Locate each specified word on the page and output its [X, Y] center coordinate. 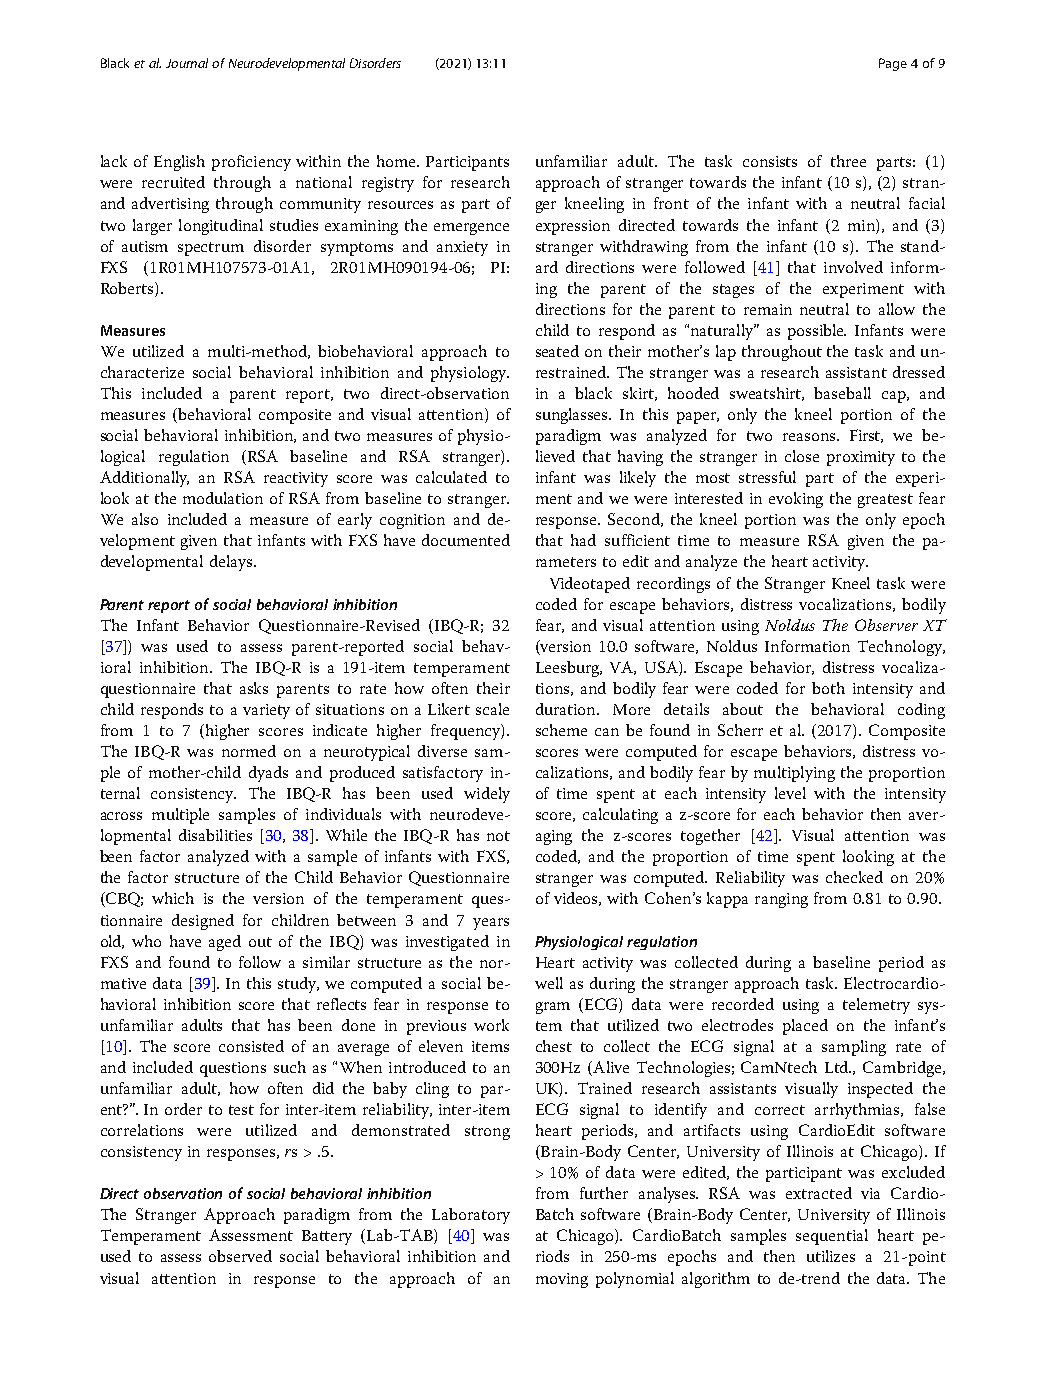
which [173, 898]
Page [893, 64]
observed [240, 1256]
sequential [832, 1237]
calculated [451, 477]
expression [573, 227]
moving [562, 1280]
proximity [861, 458]
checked [854, 877]
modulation [223, 498]
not [498, 836]
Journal [187, 63]
